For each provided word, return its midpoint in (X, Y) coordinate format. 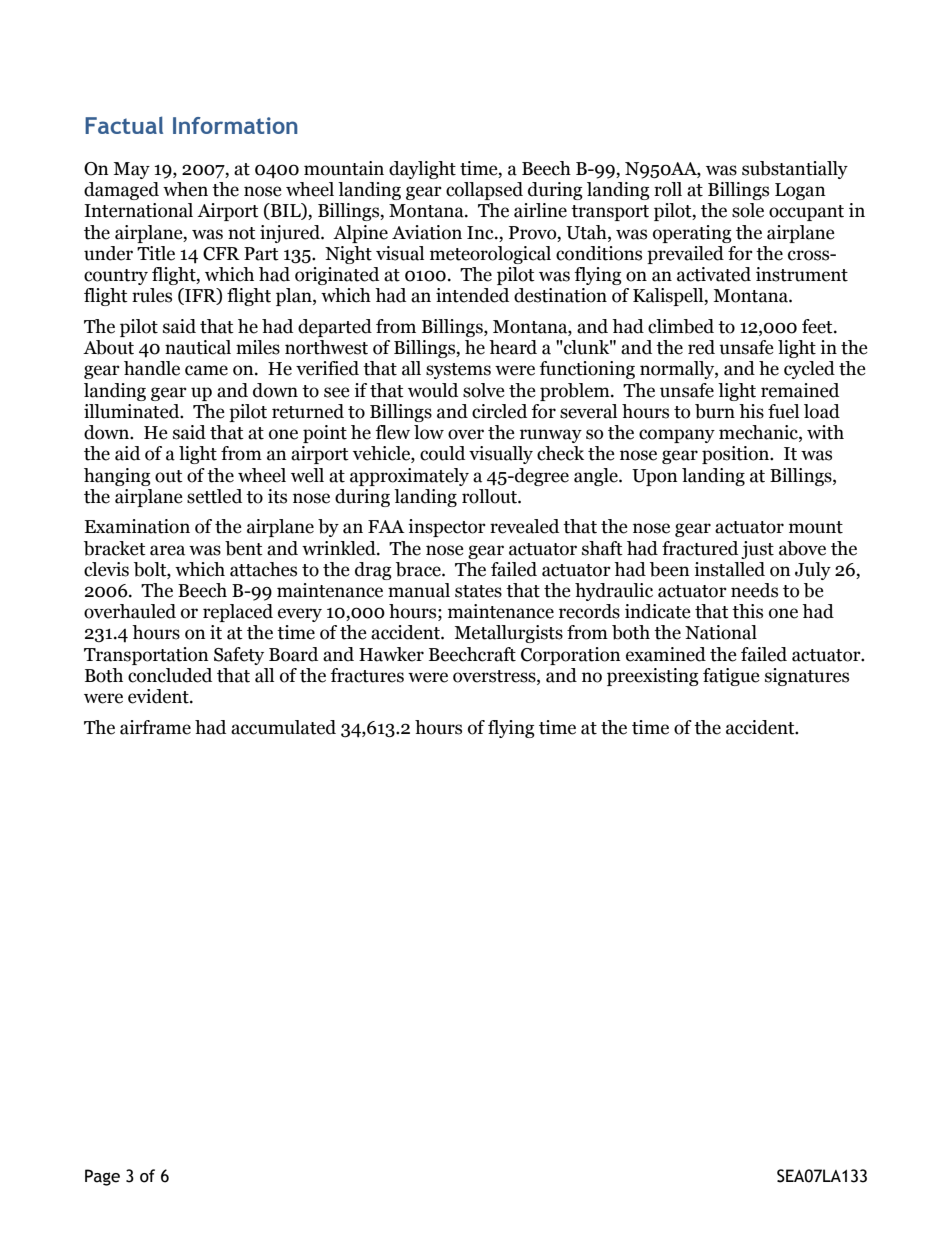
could (442, 453)
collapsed (484, 191)
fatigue (731, 677)
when (185, 189)
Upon (655, 477)
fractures (367, 675)
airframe (155, 727)
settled (214, 496)
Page (102, 1177)
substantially (795, 170)
